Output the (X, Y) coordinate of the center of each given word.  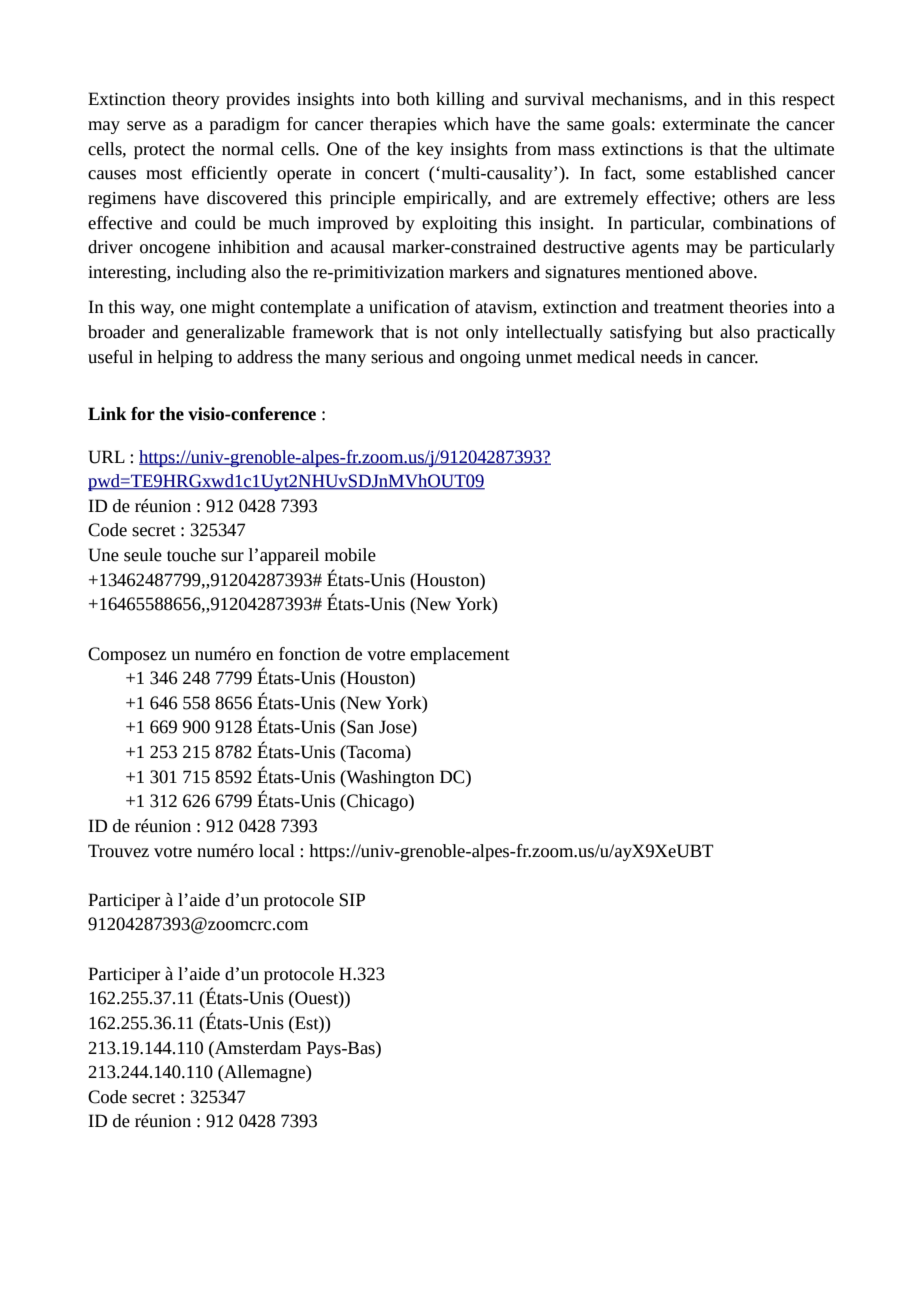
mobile (350, 555)
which (466, 124)
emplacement (460, 655)
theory (196, 100)
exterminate (706, 124)
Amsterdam (257, 1048)
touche (191, 555)
